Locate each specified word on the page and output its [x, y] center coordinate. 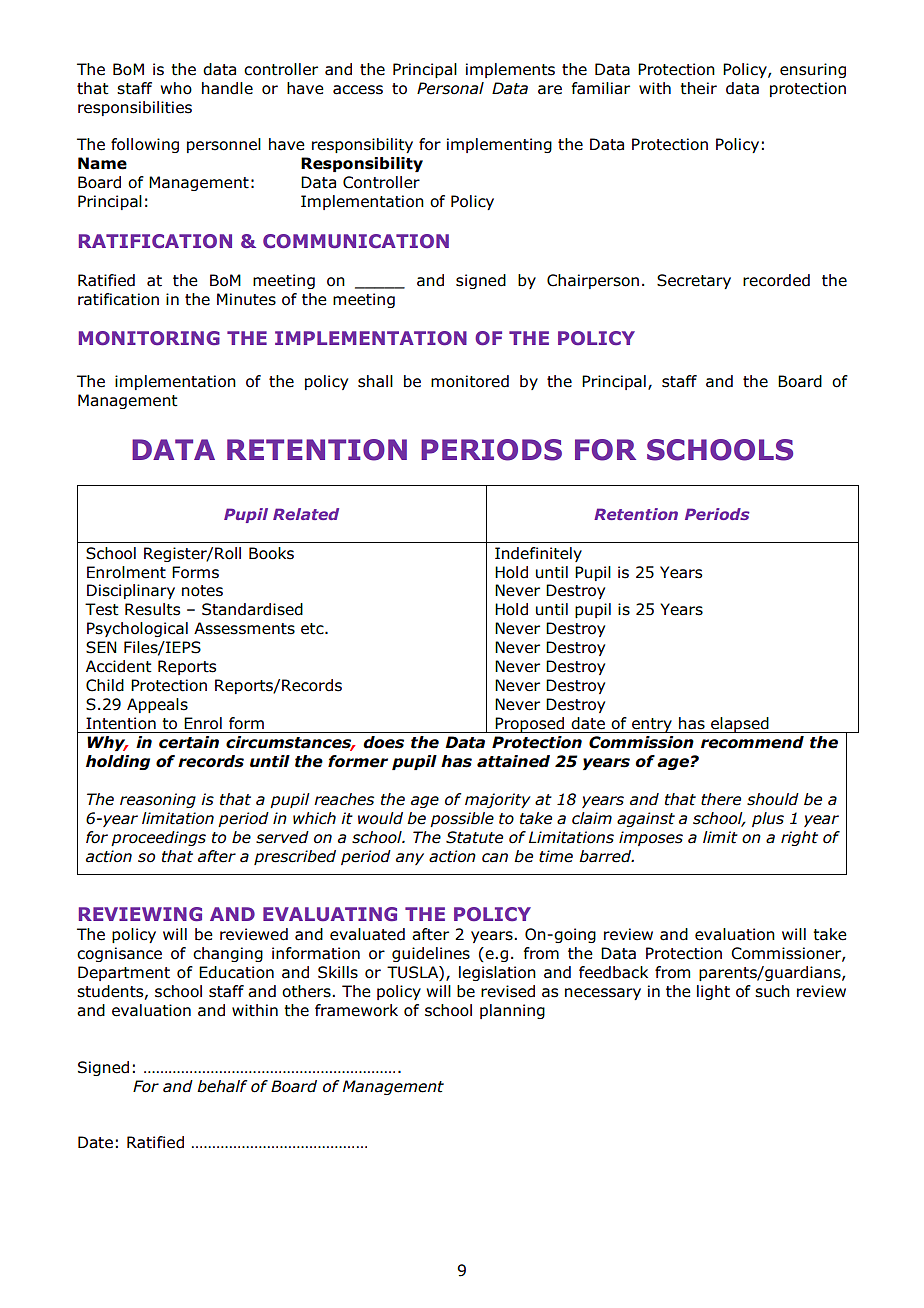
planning [512, 1011]
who [176, 88]
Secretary [694, 281]
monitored [470, 381]
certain [189, 742]
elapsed [740, 725]
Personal [450, 88]
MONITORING [149, 338]
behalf [222, 1086]
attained [513, 761]
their [698, 88]
